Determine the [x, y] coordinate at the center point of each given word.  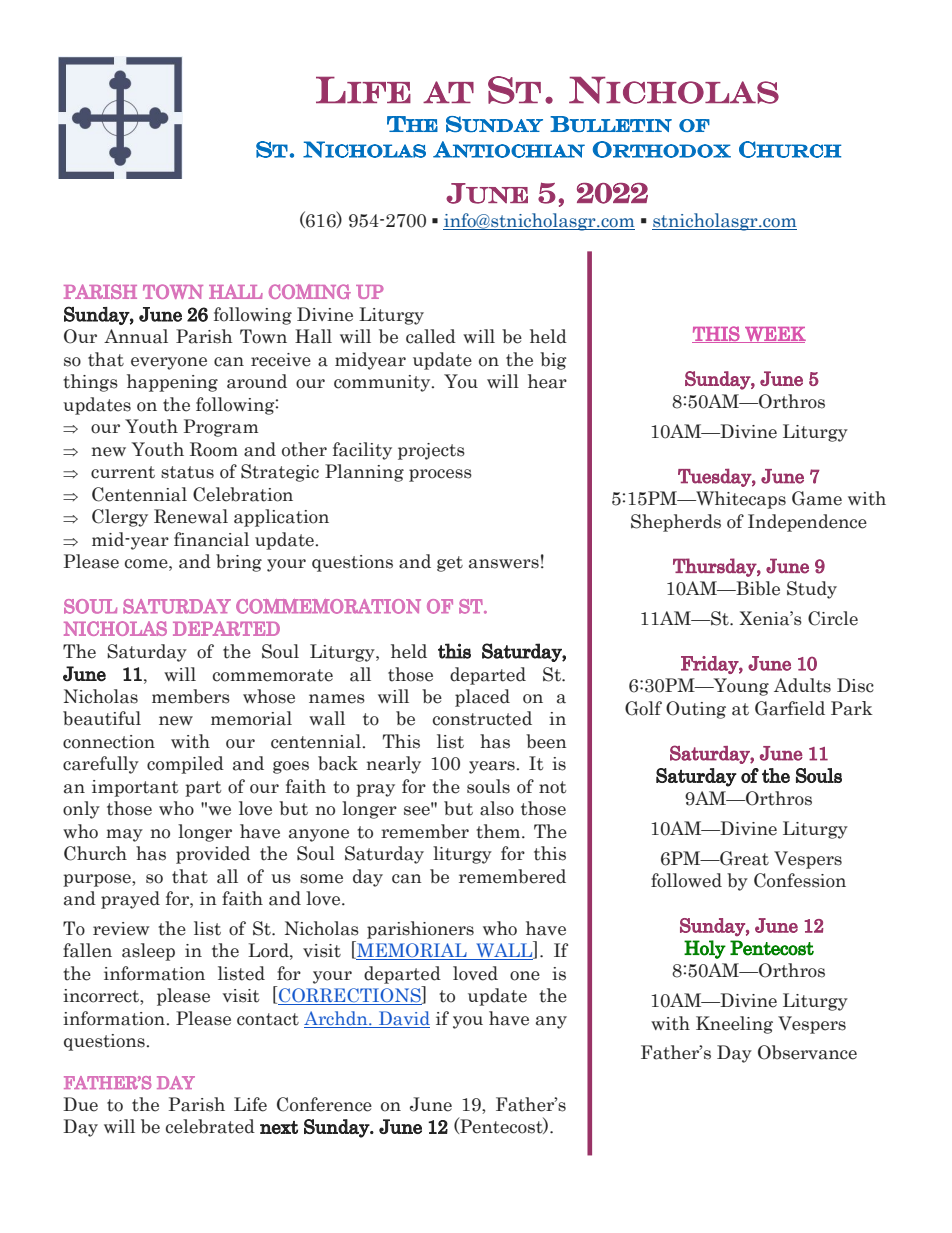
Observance [807, 1052]
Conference [324, 1104]
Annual [136, 336]
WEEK [774, 335]
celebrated [210, 1126]
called [431, 336]
